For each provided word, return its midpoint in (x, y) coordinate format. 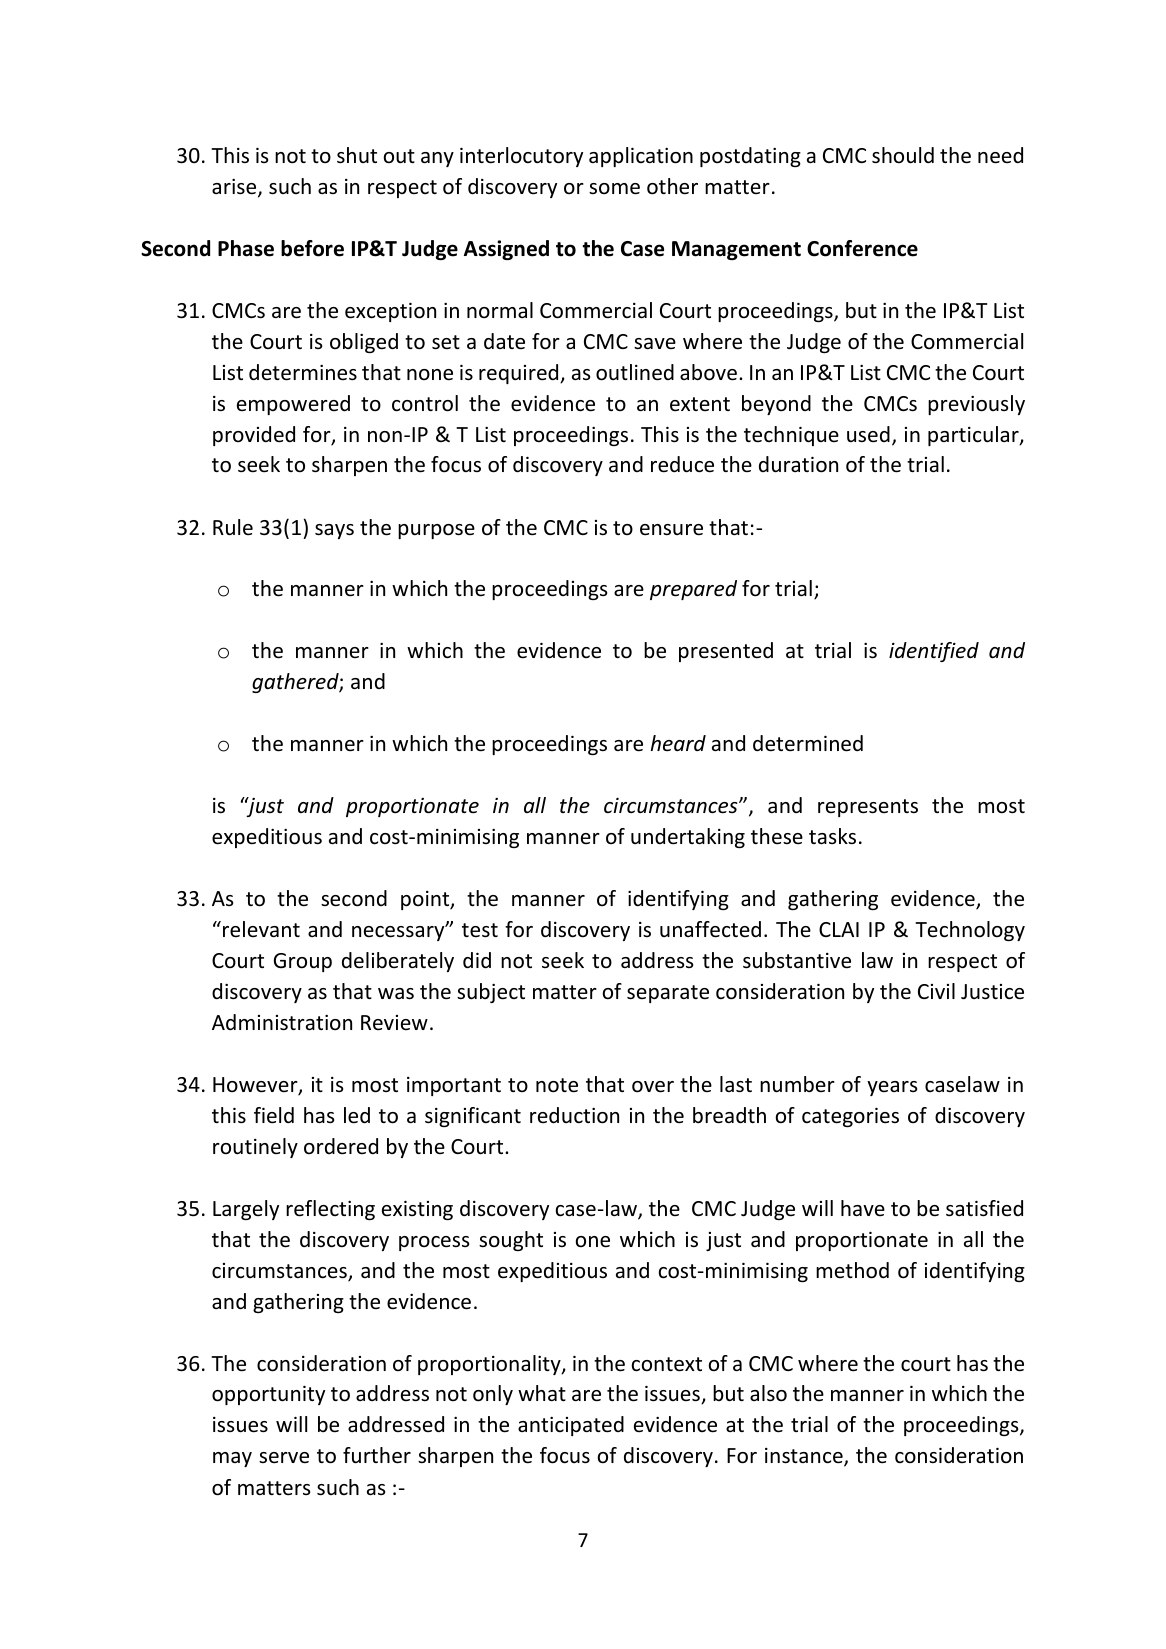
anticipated (571, 1426)
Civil (936, 991)
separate (668, 994)
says (334, 531)
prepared (693, 590)
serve (284, 1458)
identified (934, 652)
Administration (282, 1022)
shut (357, 155)
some (614, 189)
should (903, 155)
